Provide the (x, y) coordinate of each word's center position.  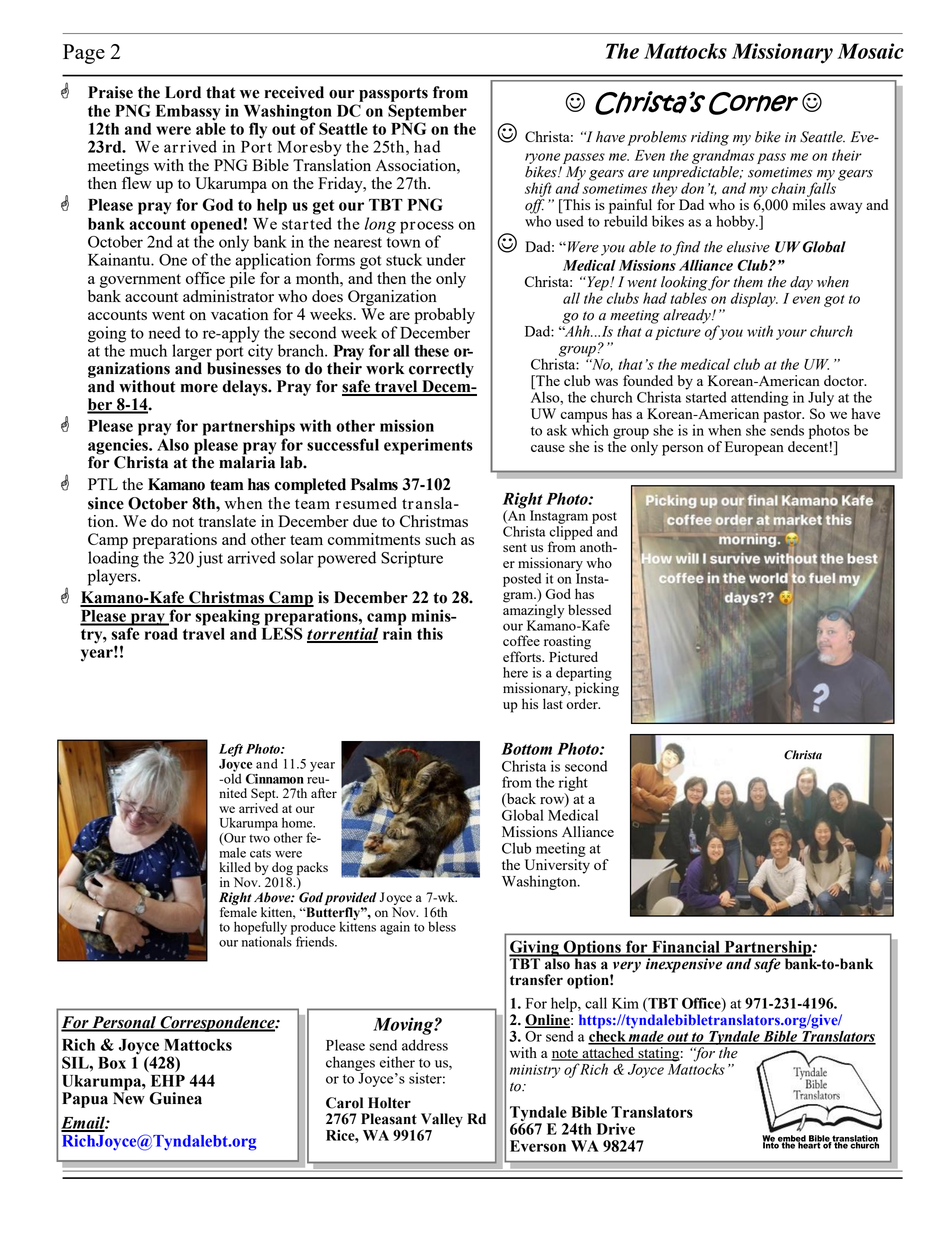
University (557, 867)
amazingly (533, 611)
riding (710, 138)
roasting (567, 643)
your (791, 334)
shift (538, 189)
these (431, 351)
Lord (183, 92)
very (626, 968)
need (165, 332)
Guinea (175, 1098)
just (210, 559)
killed (235, 867)
